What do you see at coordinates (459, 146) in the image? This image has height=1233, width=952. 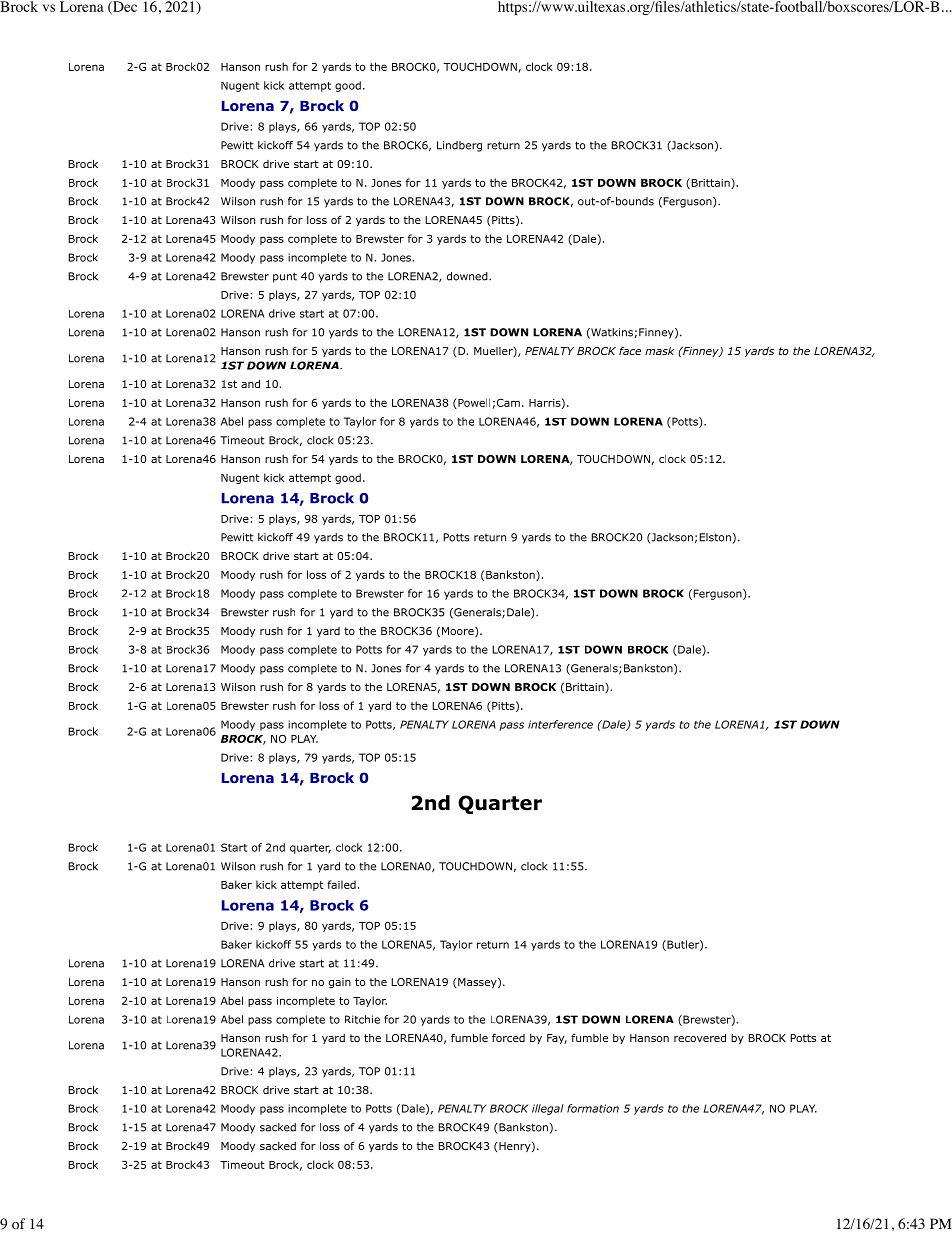 I see `Lindberg` at bounding box center [459, 146].
